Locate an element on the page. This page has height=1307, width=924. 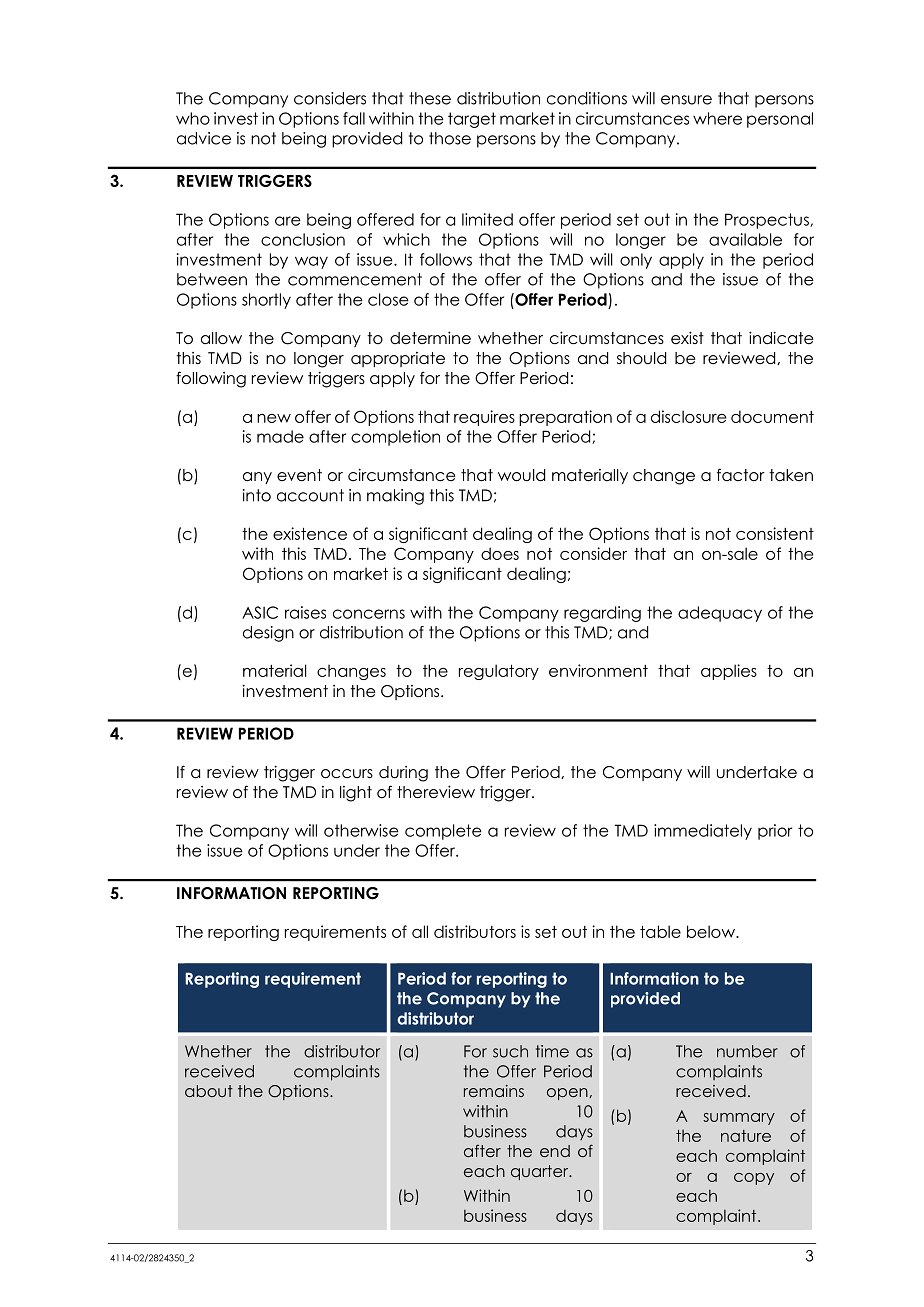
nature is located at coordinates (746, 1136).
